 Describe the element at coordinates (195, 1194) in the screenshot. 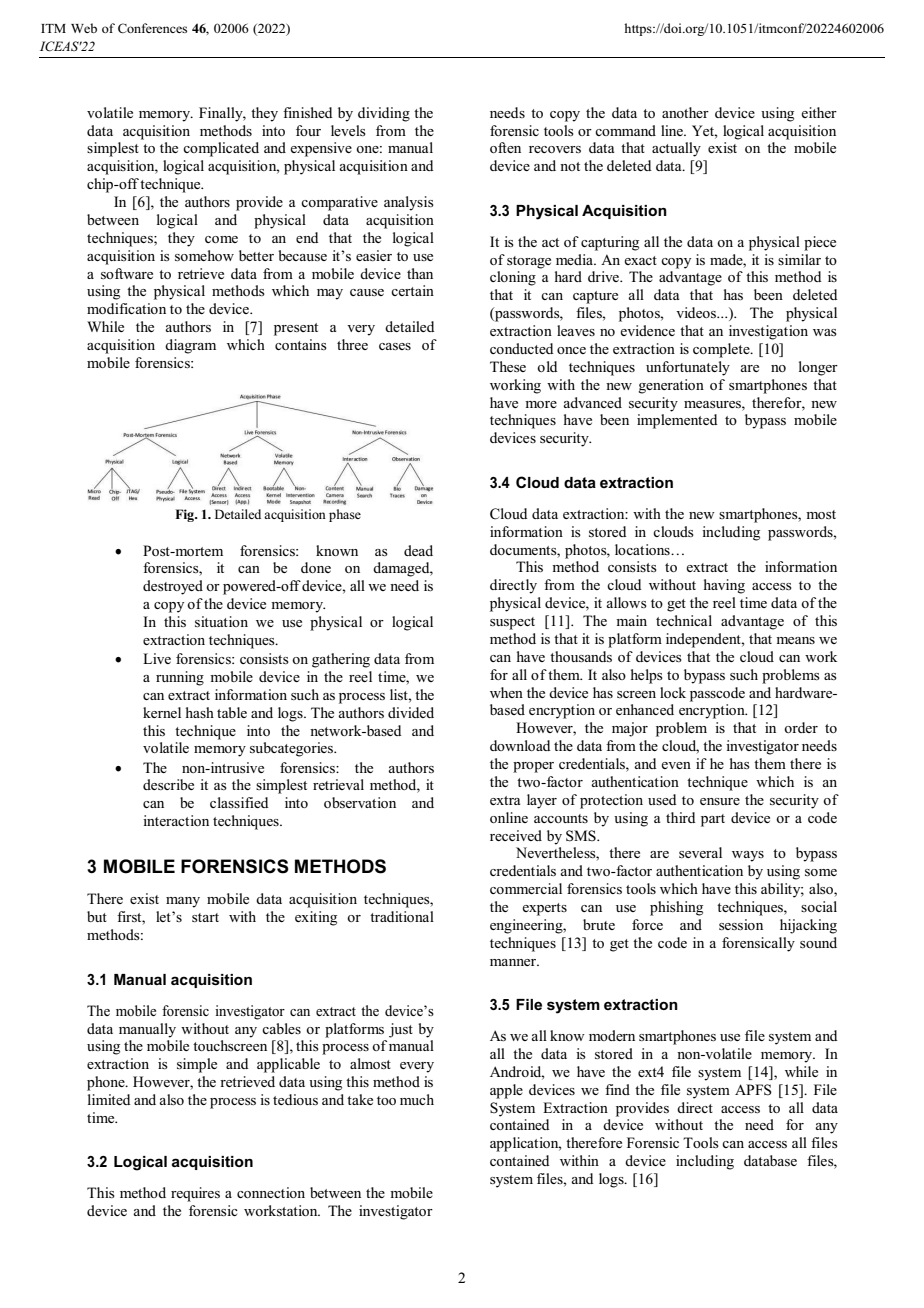

I see `requires` at that location.
